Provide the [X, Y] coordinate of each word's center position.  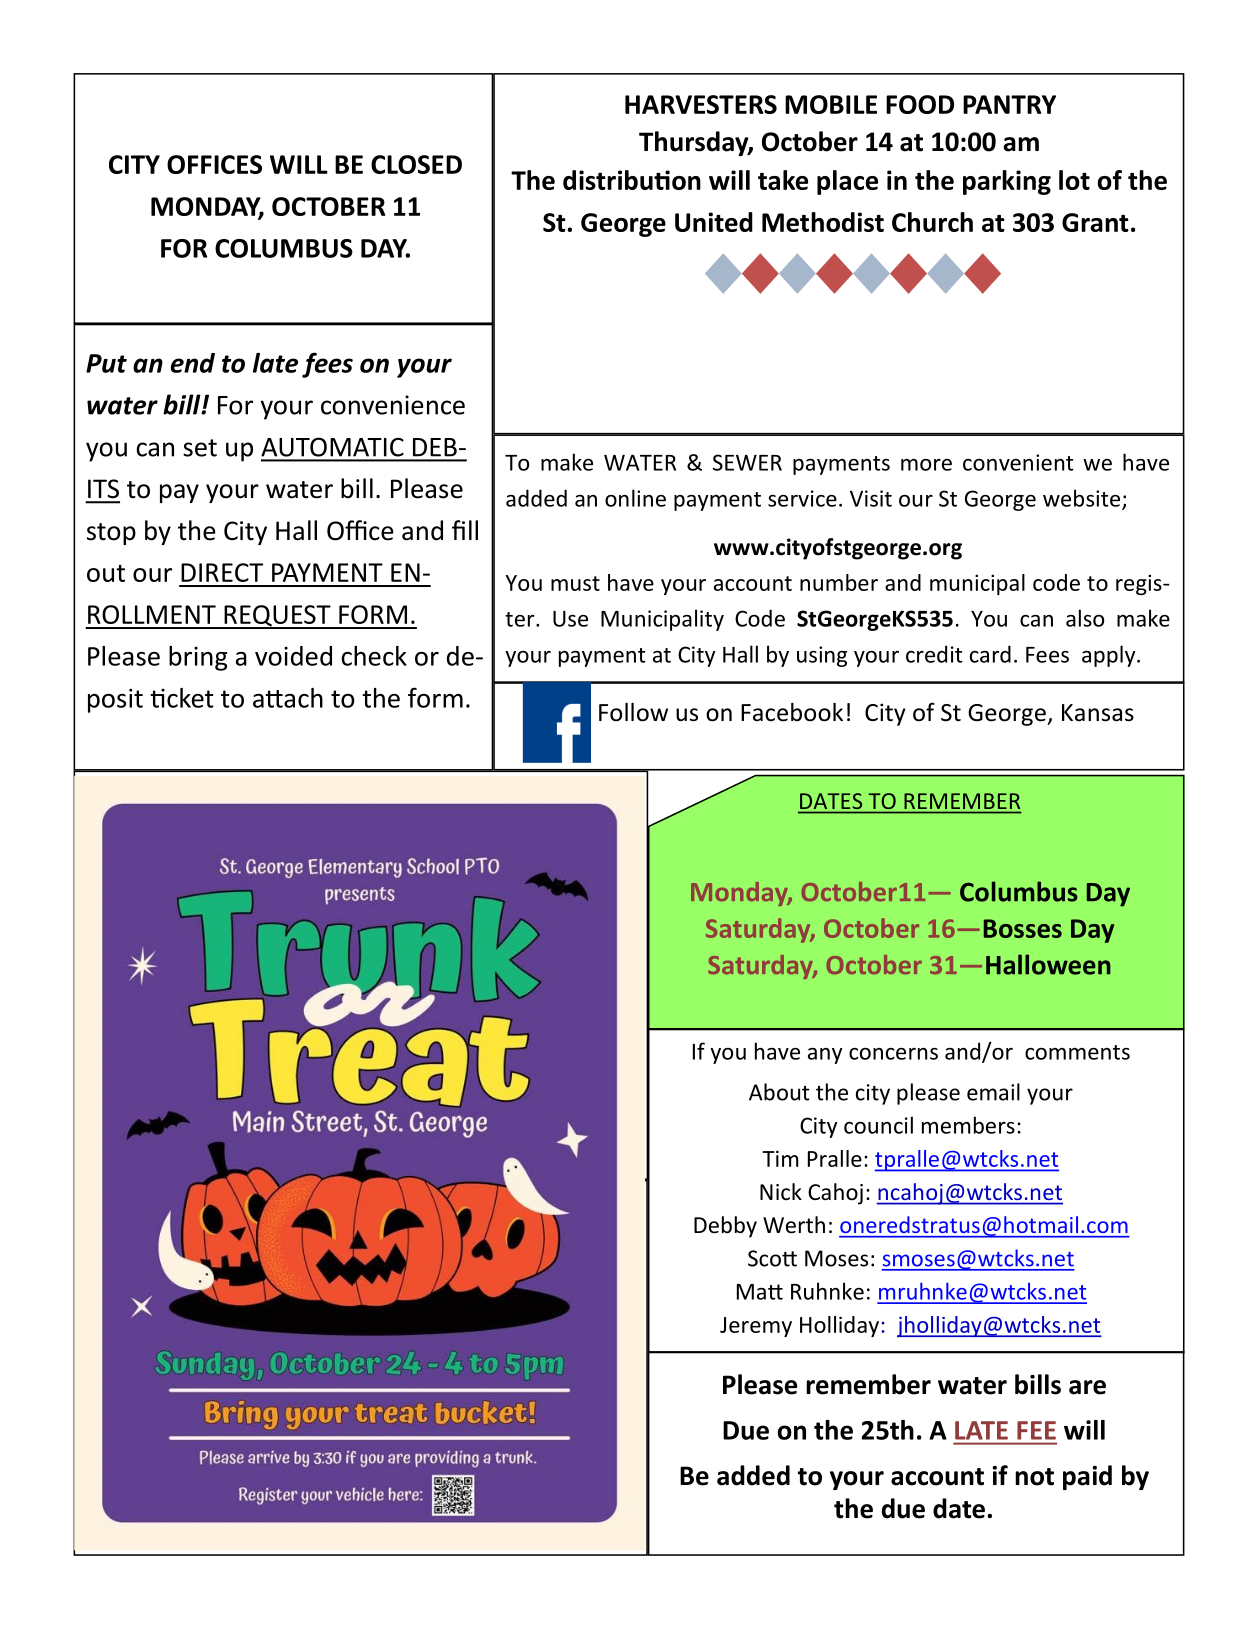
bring [198, 658]
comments [1077, 1052]
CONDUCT [392, 940]
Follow [633, 712]
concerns [893, 1054]
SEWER [747, 462]
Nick [781, 1192]
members [968, 1125]
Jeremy [756, 1327]
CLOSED [416, 164]
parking [1007, 182]
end [193, 363]
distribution [632, 180]
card [990, 654]
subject [414, 1365]
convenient [1018, 462]
